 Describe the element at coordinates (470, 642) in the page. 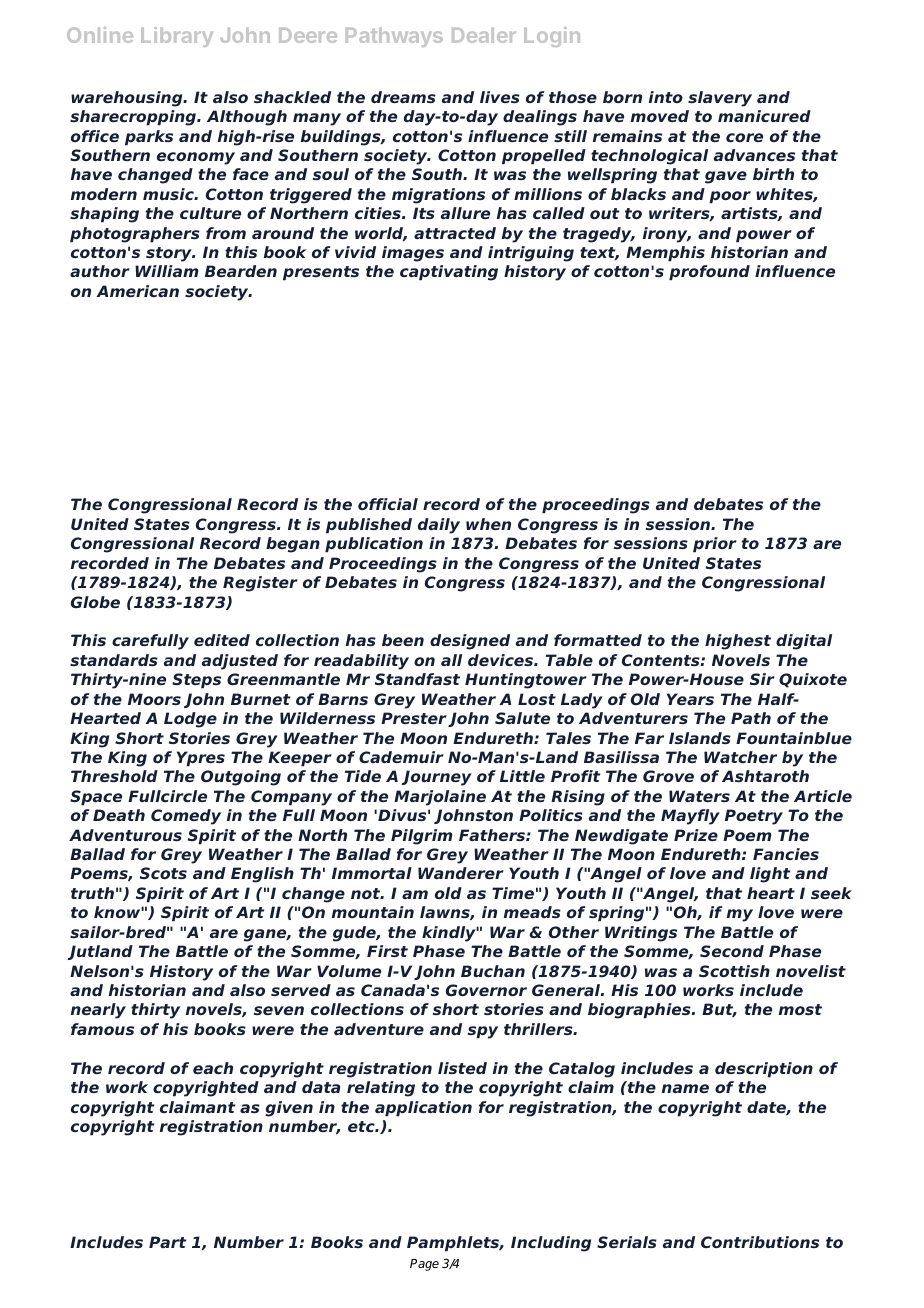

I see `designed` at that location.
